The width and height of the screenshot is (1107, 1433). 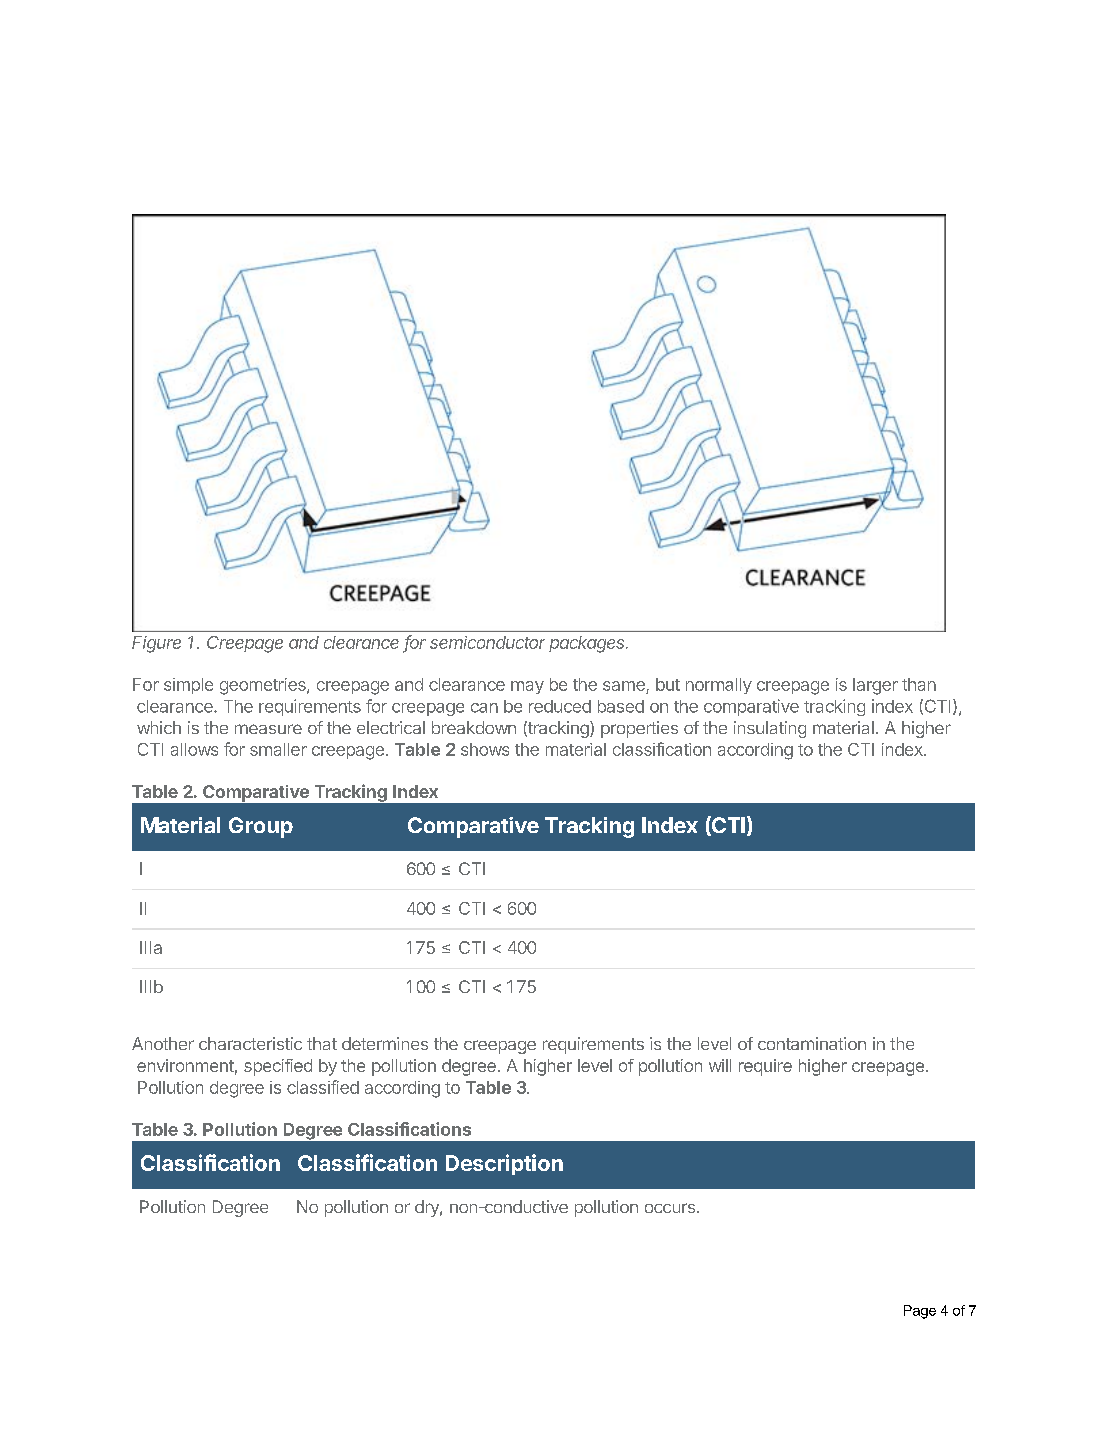 I want to click on insulating, so click(x=770, y=729).
